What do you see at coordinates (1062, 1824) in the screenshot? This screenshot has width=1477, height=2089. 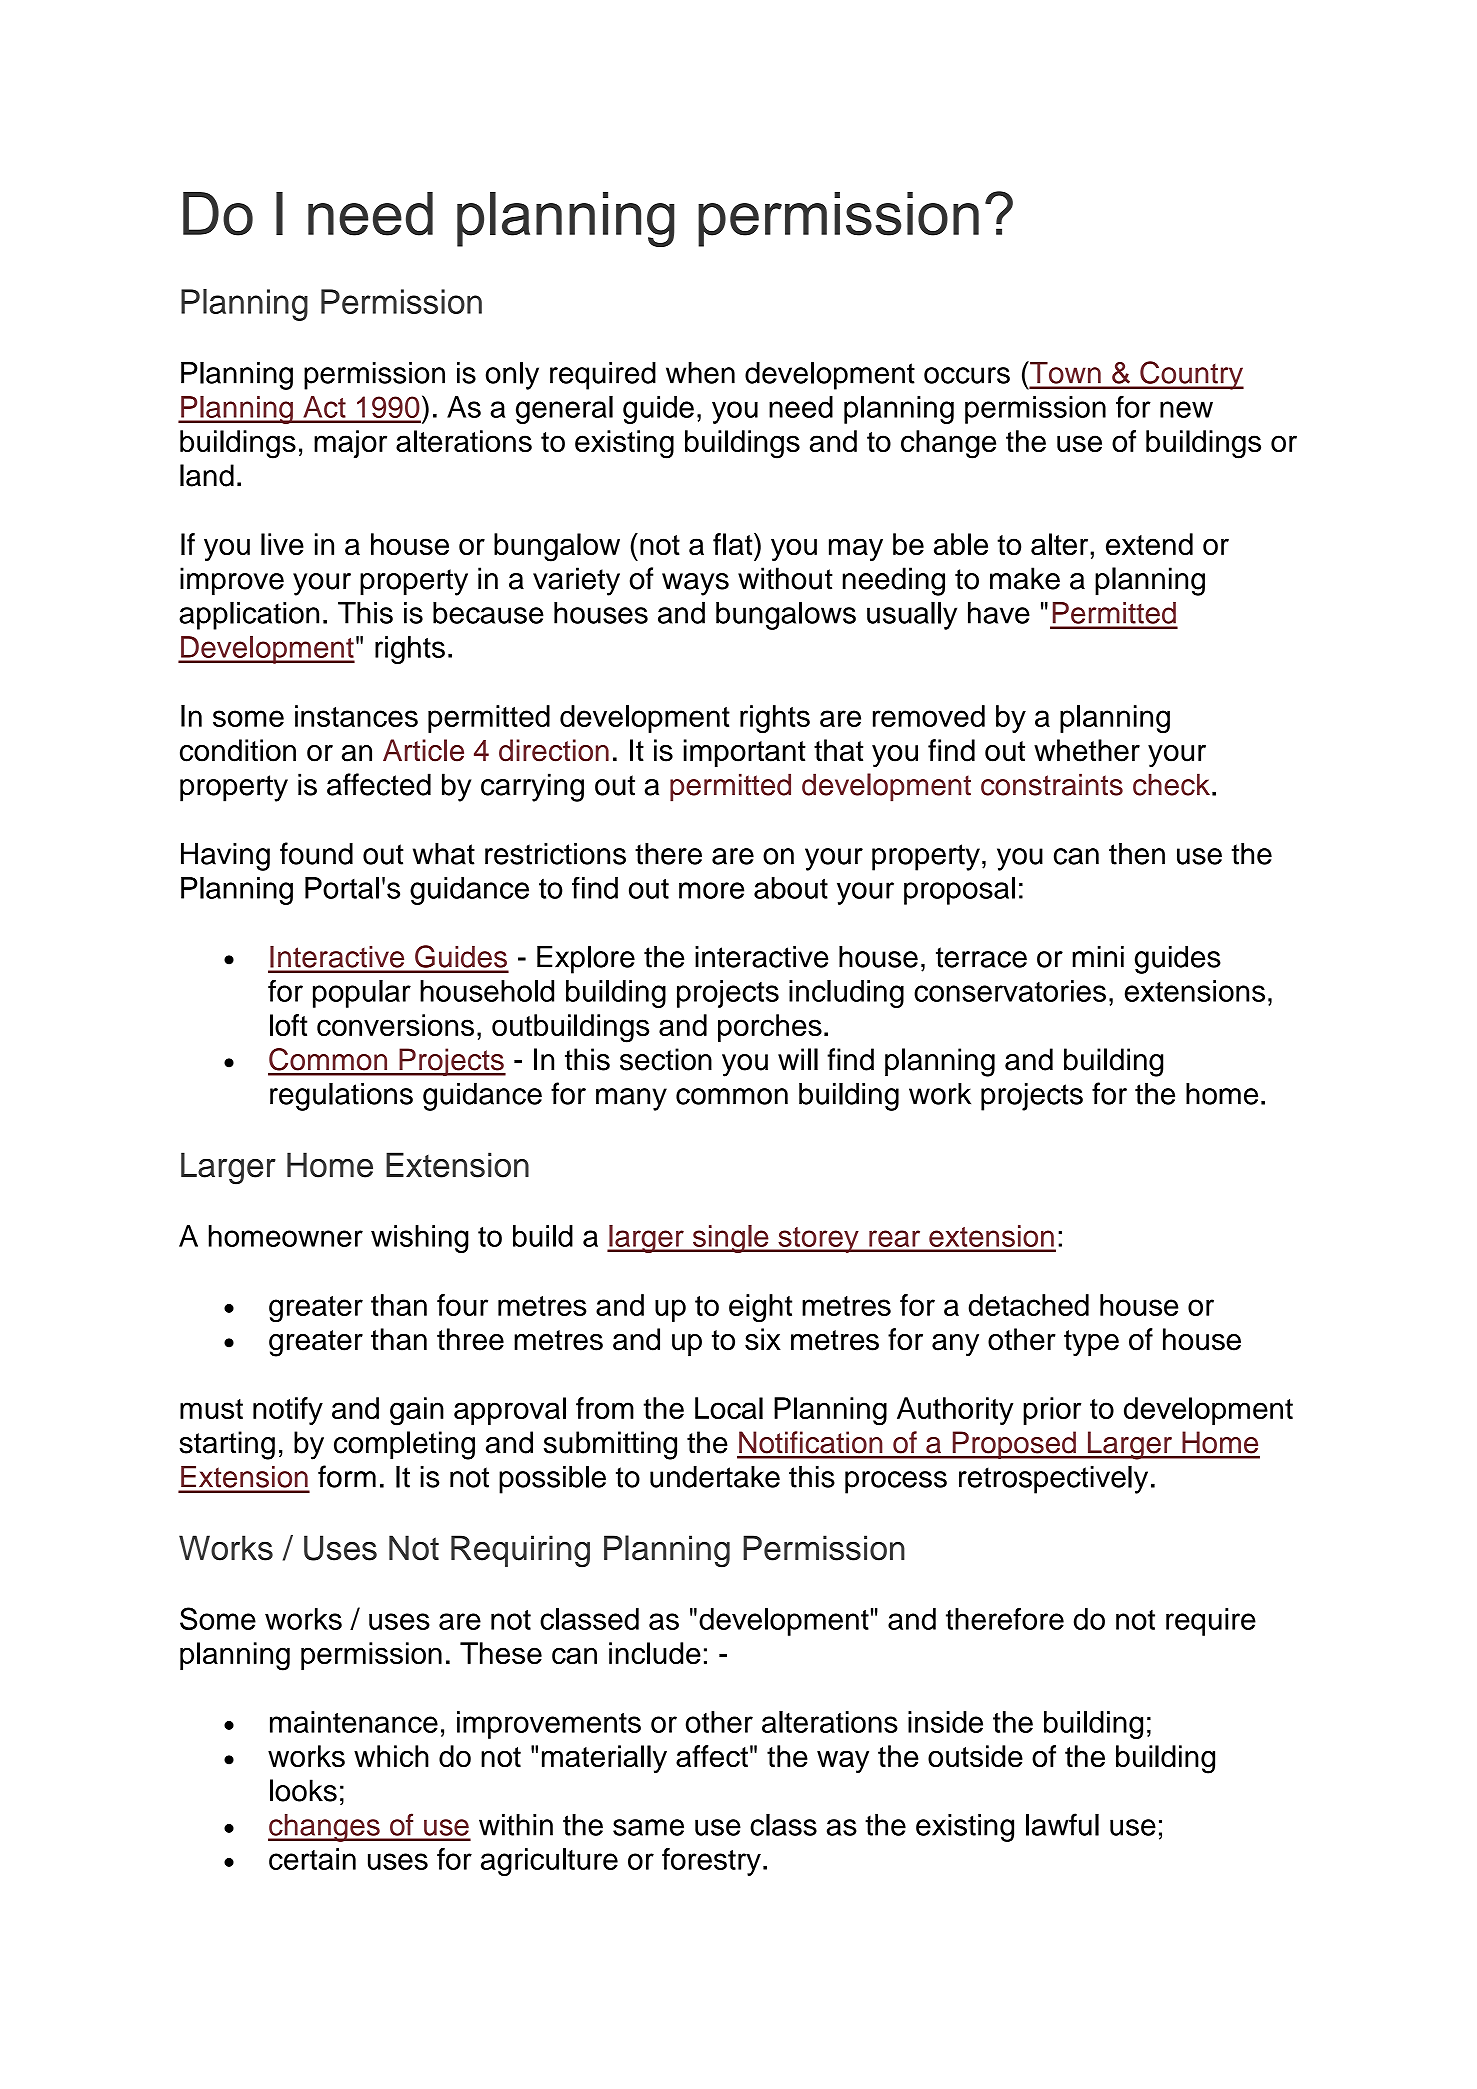 I see `lawful` at bounding box center [1062, 1824].
